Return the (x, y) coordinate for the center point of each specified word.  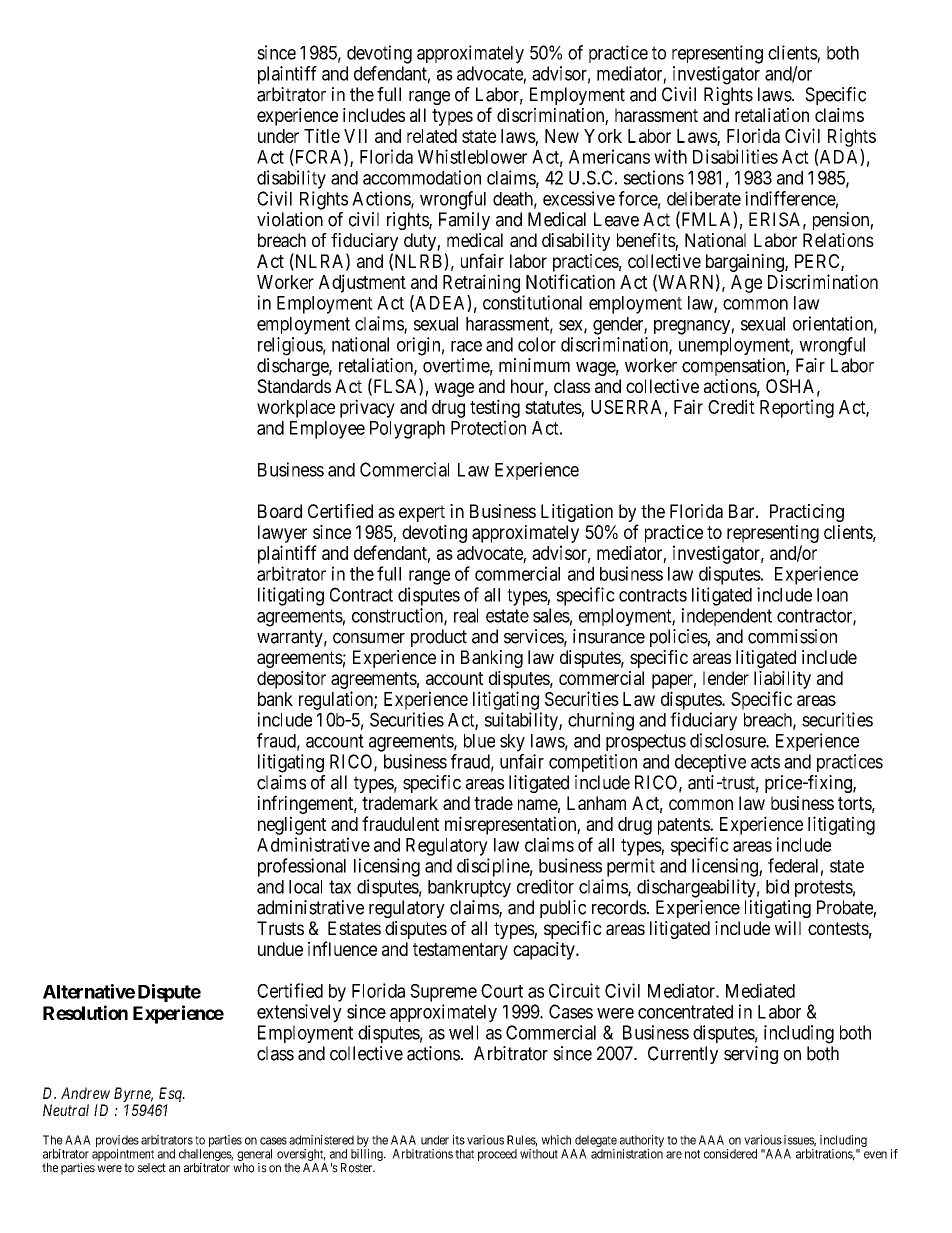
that (464, 1154)
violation (290, 219)
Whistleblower (472, 156)
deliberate (704, 198)
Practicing (807, 513)
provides (117, 1142)
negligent (292, 825)
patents (684, 826)
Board (280, 511)
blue (479, 741)
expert (422, 513)
